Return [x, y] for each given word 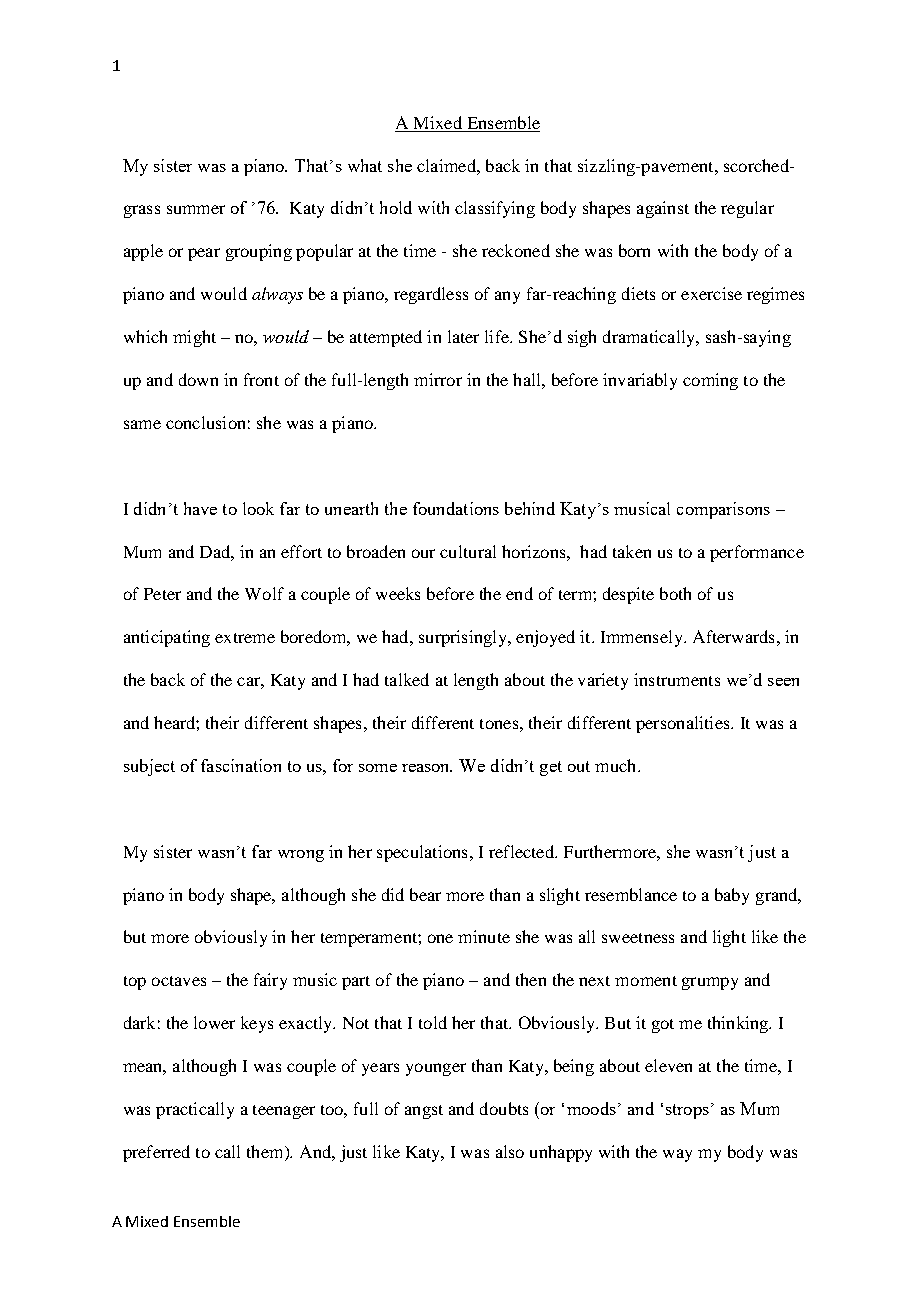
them [266, 1153]
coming [710, 381]
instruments [677, 679]
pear [204, 254]
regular [747, 209]
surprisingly [464, 638]
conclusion [205, 422]
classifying [495, 209]
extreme [245, 638]
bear [425, 894]
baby [732, 896]
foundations [456, 508]
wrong [301, 856]
